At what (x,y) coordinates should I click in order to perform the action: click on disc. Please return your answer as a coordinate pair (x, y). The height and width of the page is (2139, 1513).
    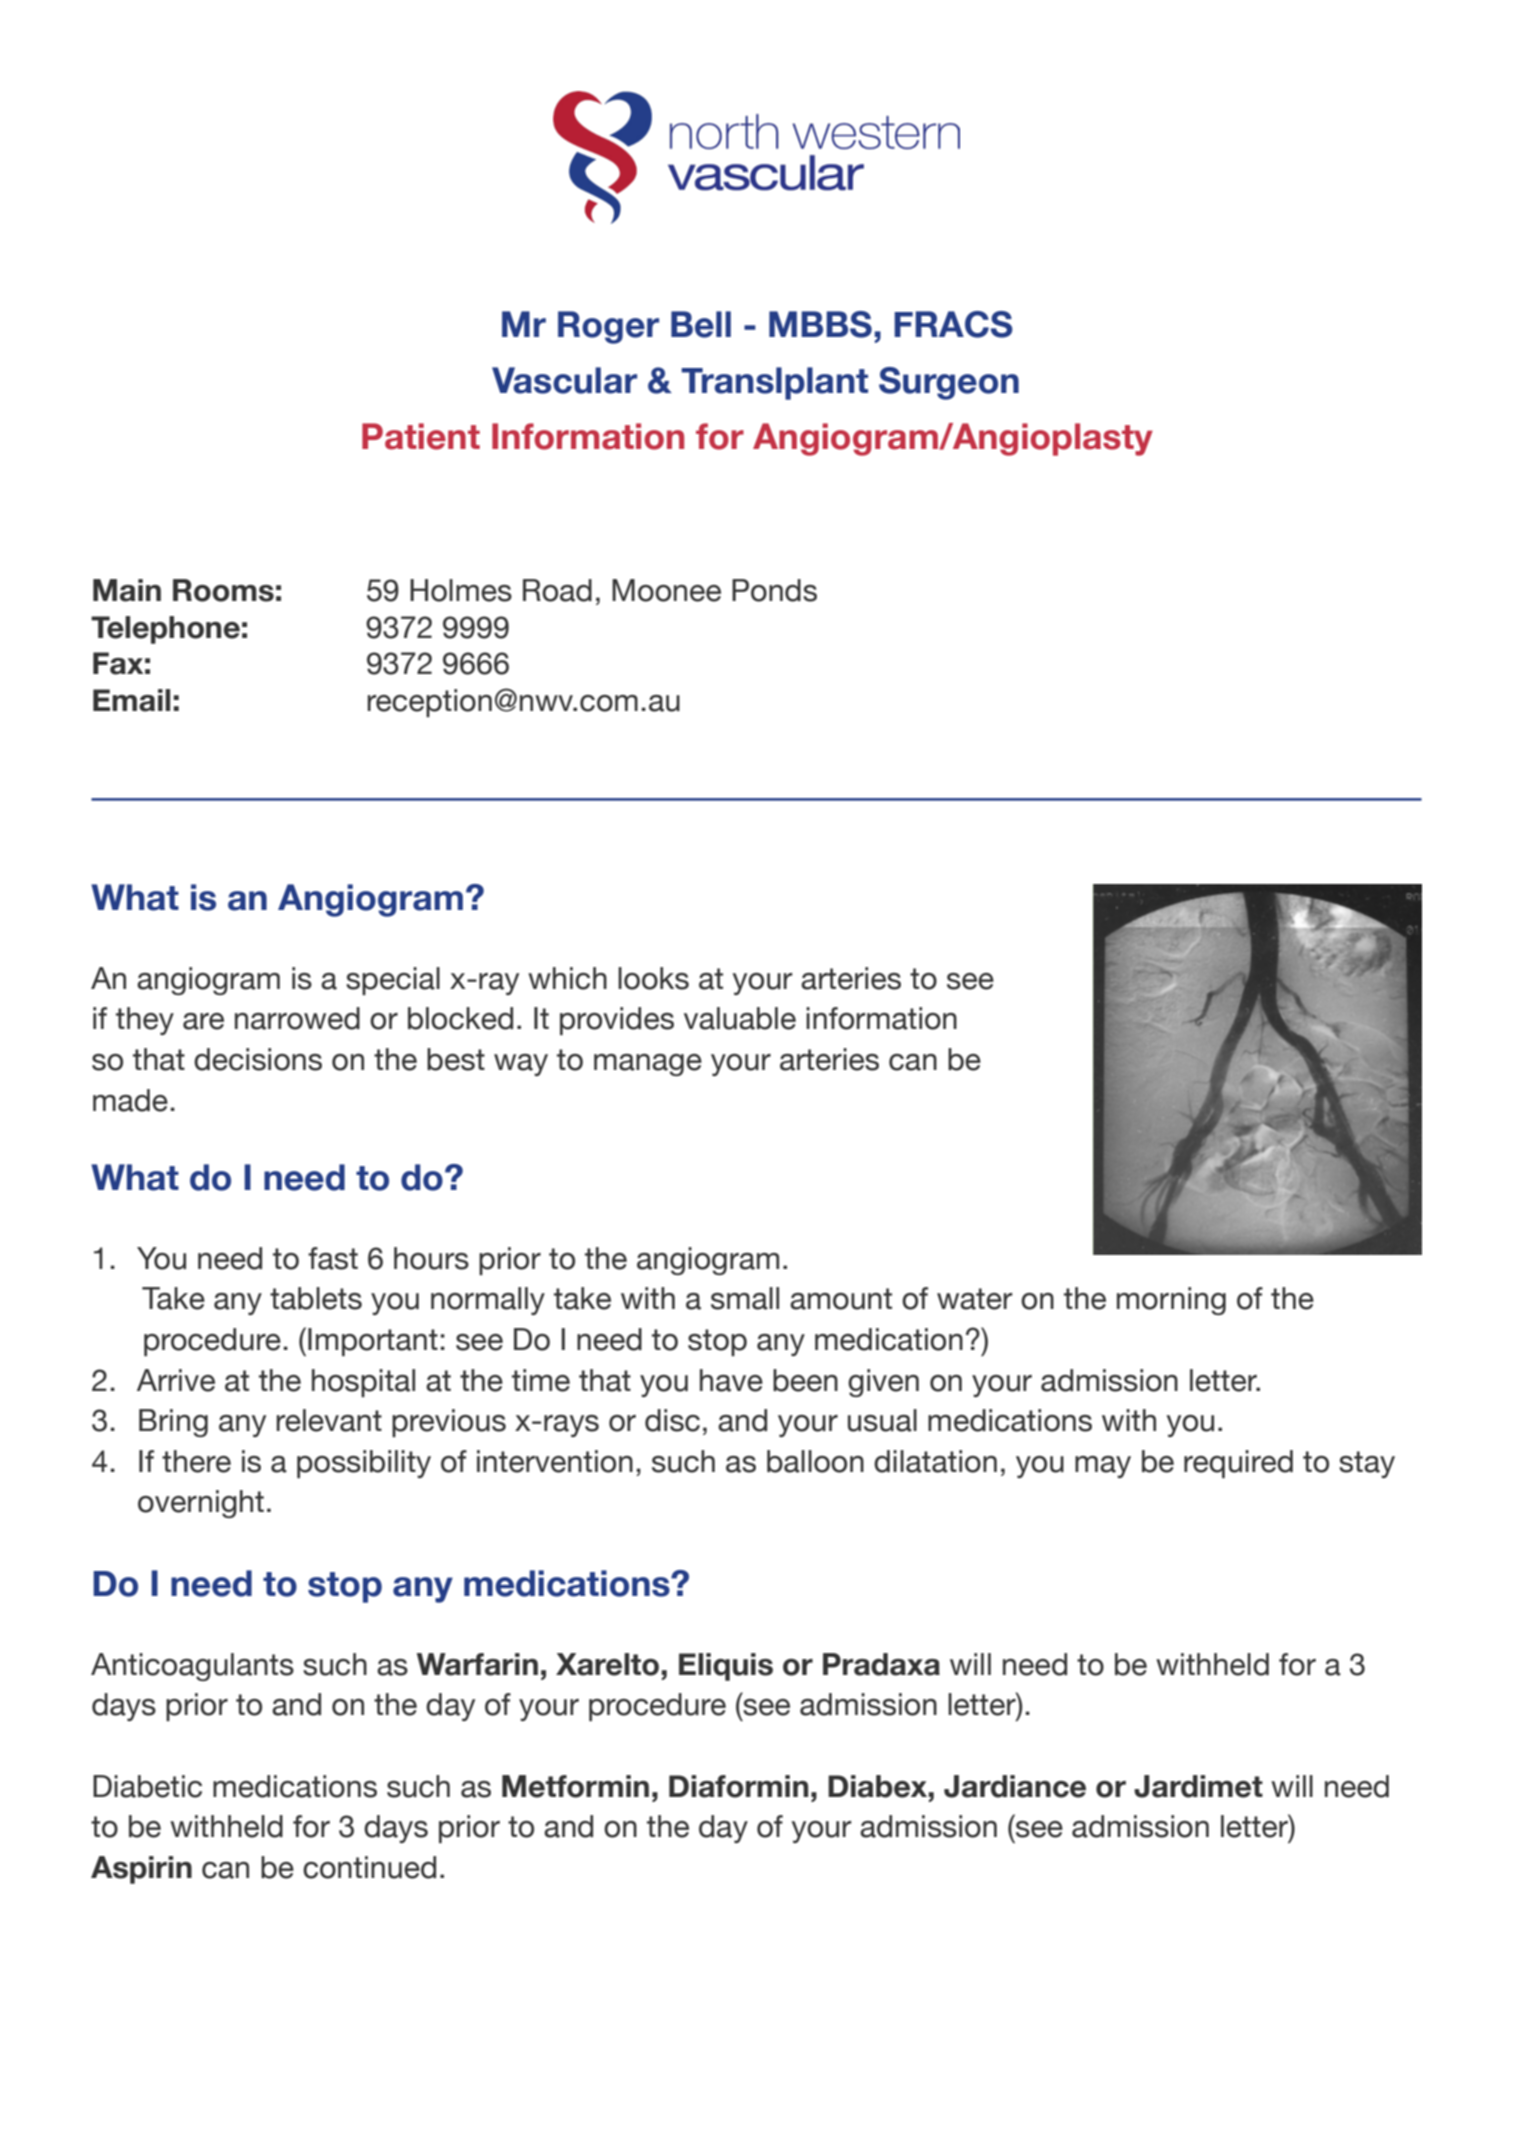
    Looking at the image, I should click on (672, 1420).
